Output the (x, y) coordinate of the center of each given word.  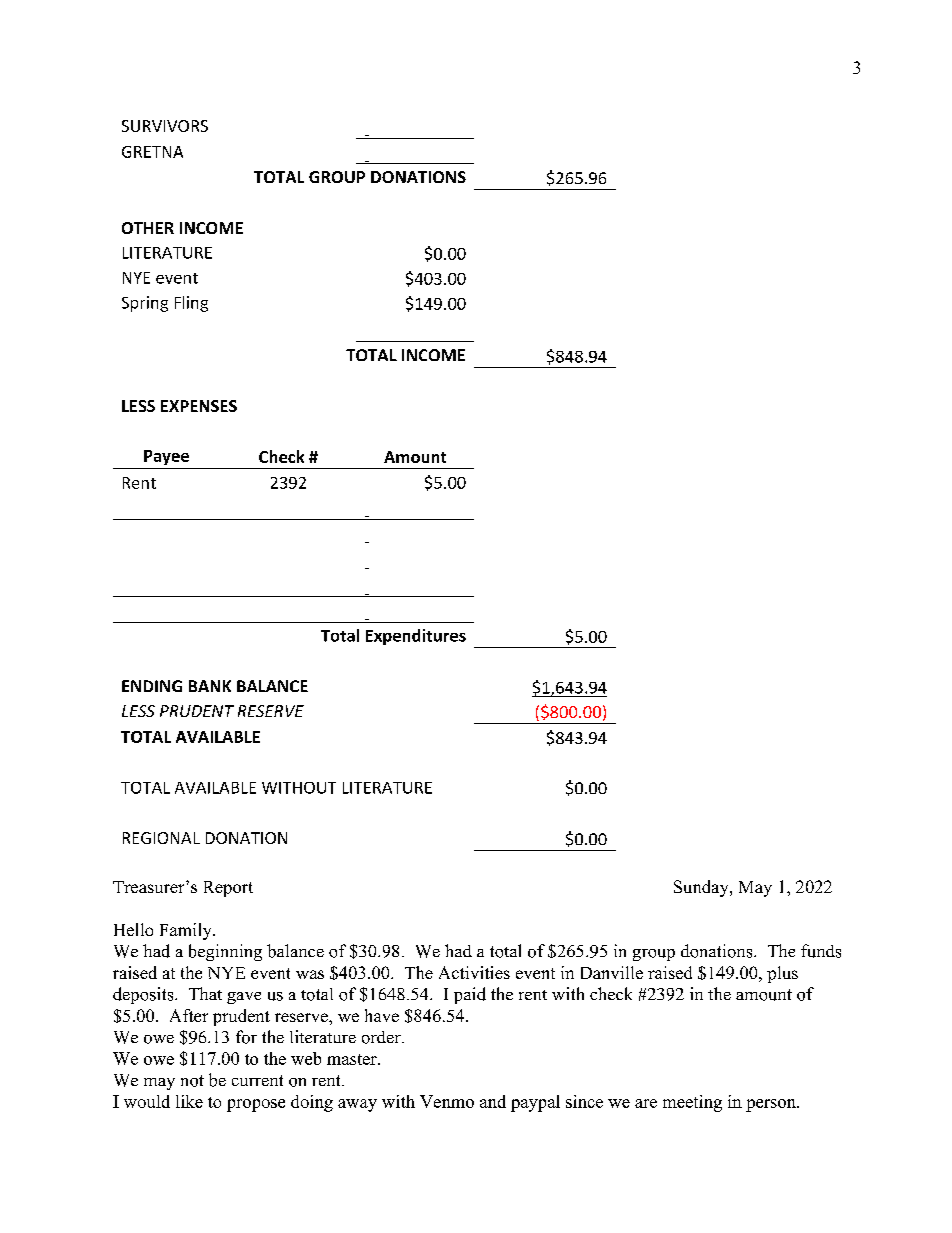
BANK (210, 686)
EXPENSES (199, 406)
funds (821, 951)
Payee (166, 457)
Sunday (702, 888)
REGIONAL (161, 838)
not (192, 1081)
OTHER (148, 228)
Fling (191, 304)
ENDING (152, 686)
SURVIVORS (165, 126)
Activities (474, 972)
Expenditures (416, 637)
